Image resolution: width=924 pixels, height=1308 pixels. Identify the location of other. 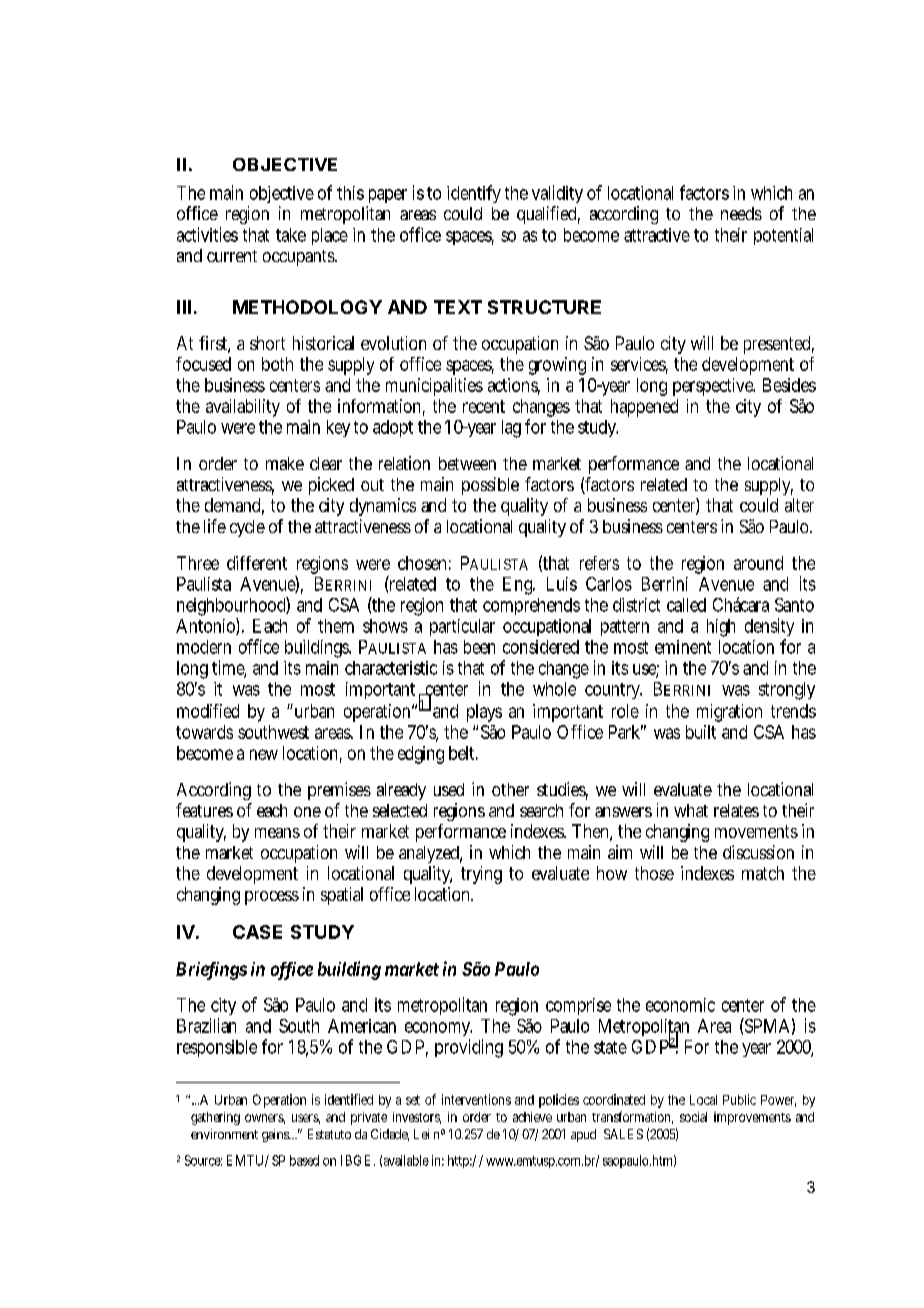
(510, 789).
